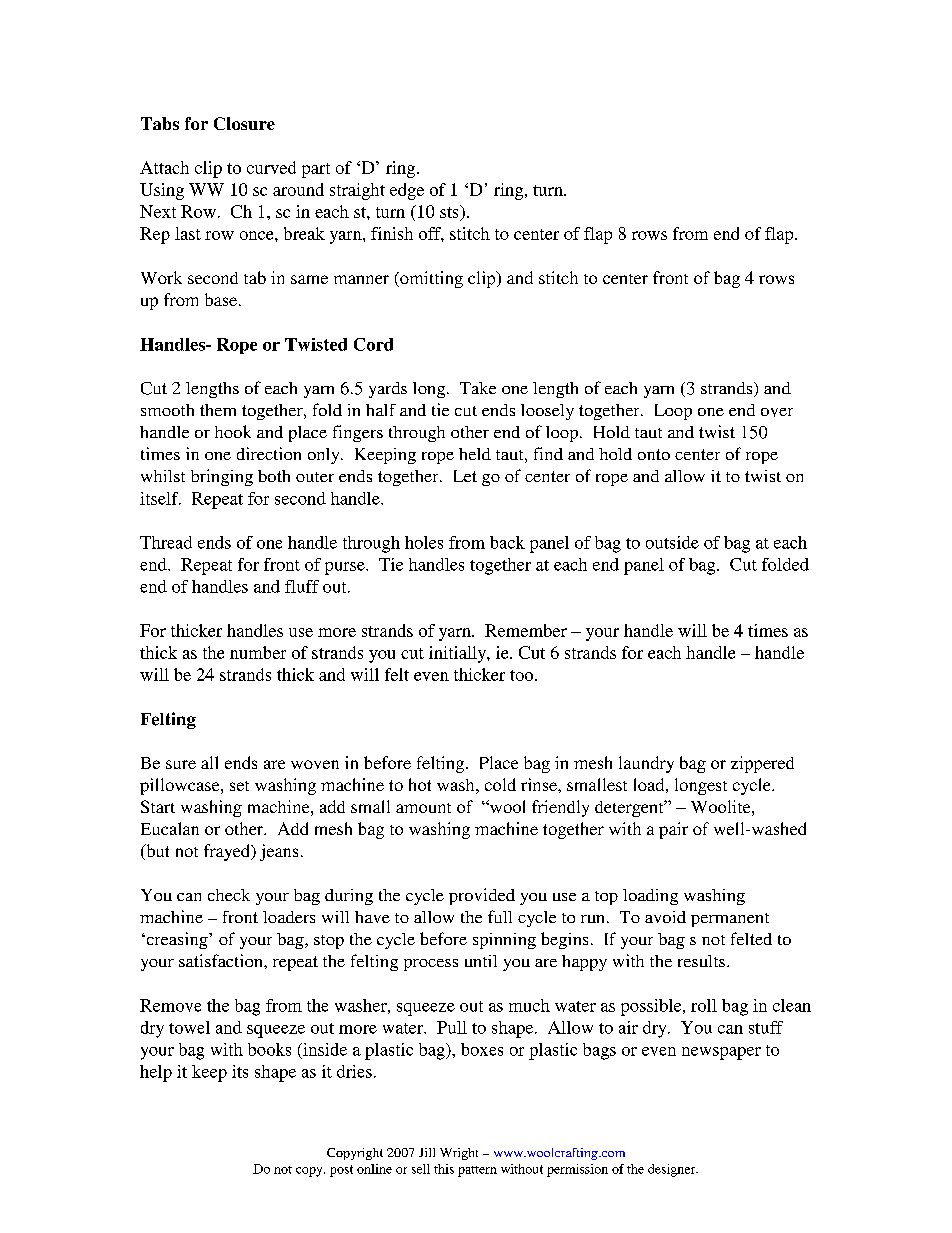  What do you see at coordinates (673, 830) in the screenshot?
I see `pair` at bounding box center [673, 830].
